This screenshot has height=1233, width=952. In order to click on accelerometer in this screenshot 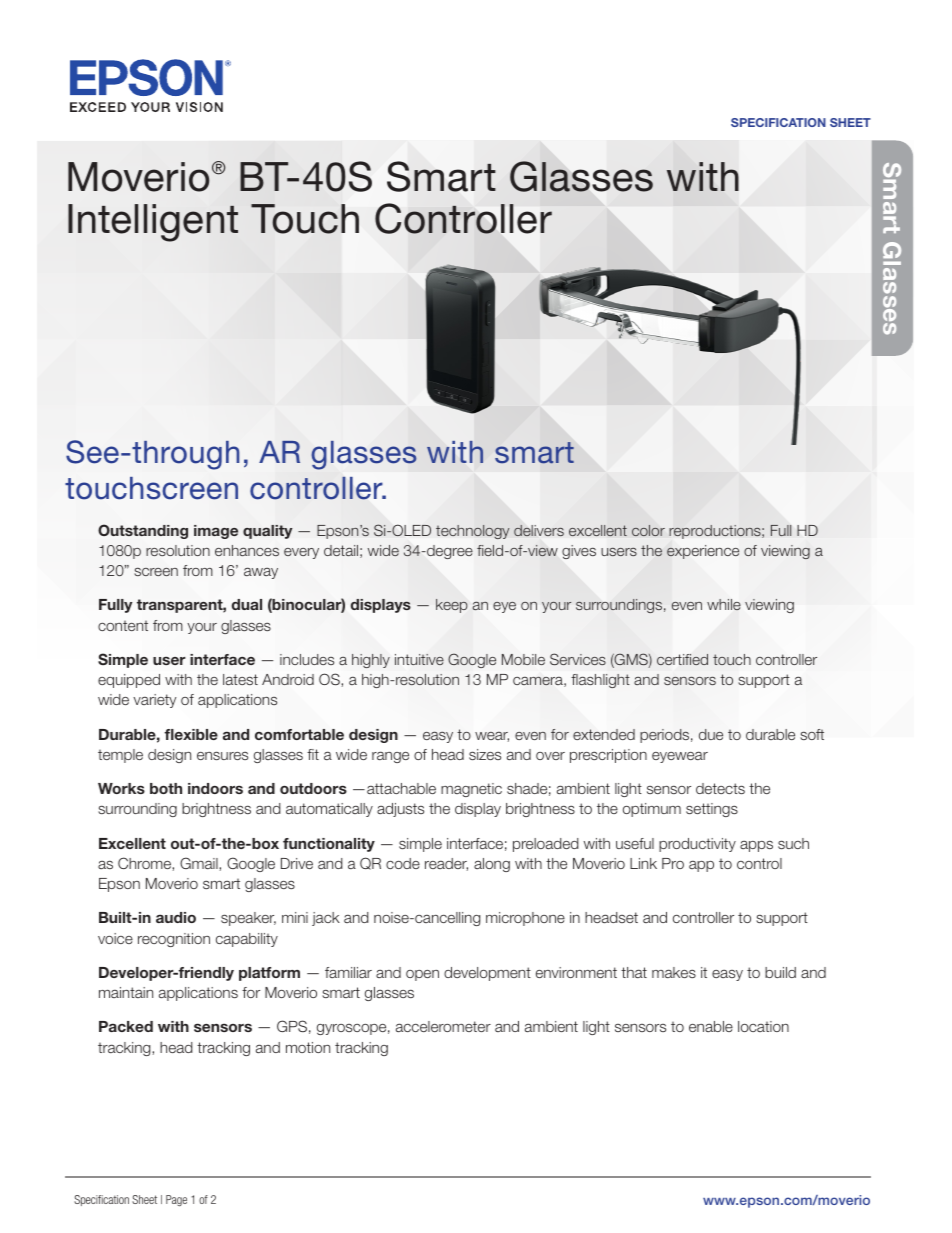, I will do `click(443, 1026)`.
